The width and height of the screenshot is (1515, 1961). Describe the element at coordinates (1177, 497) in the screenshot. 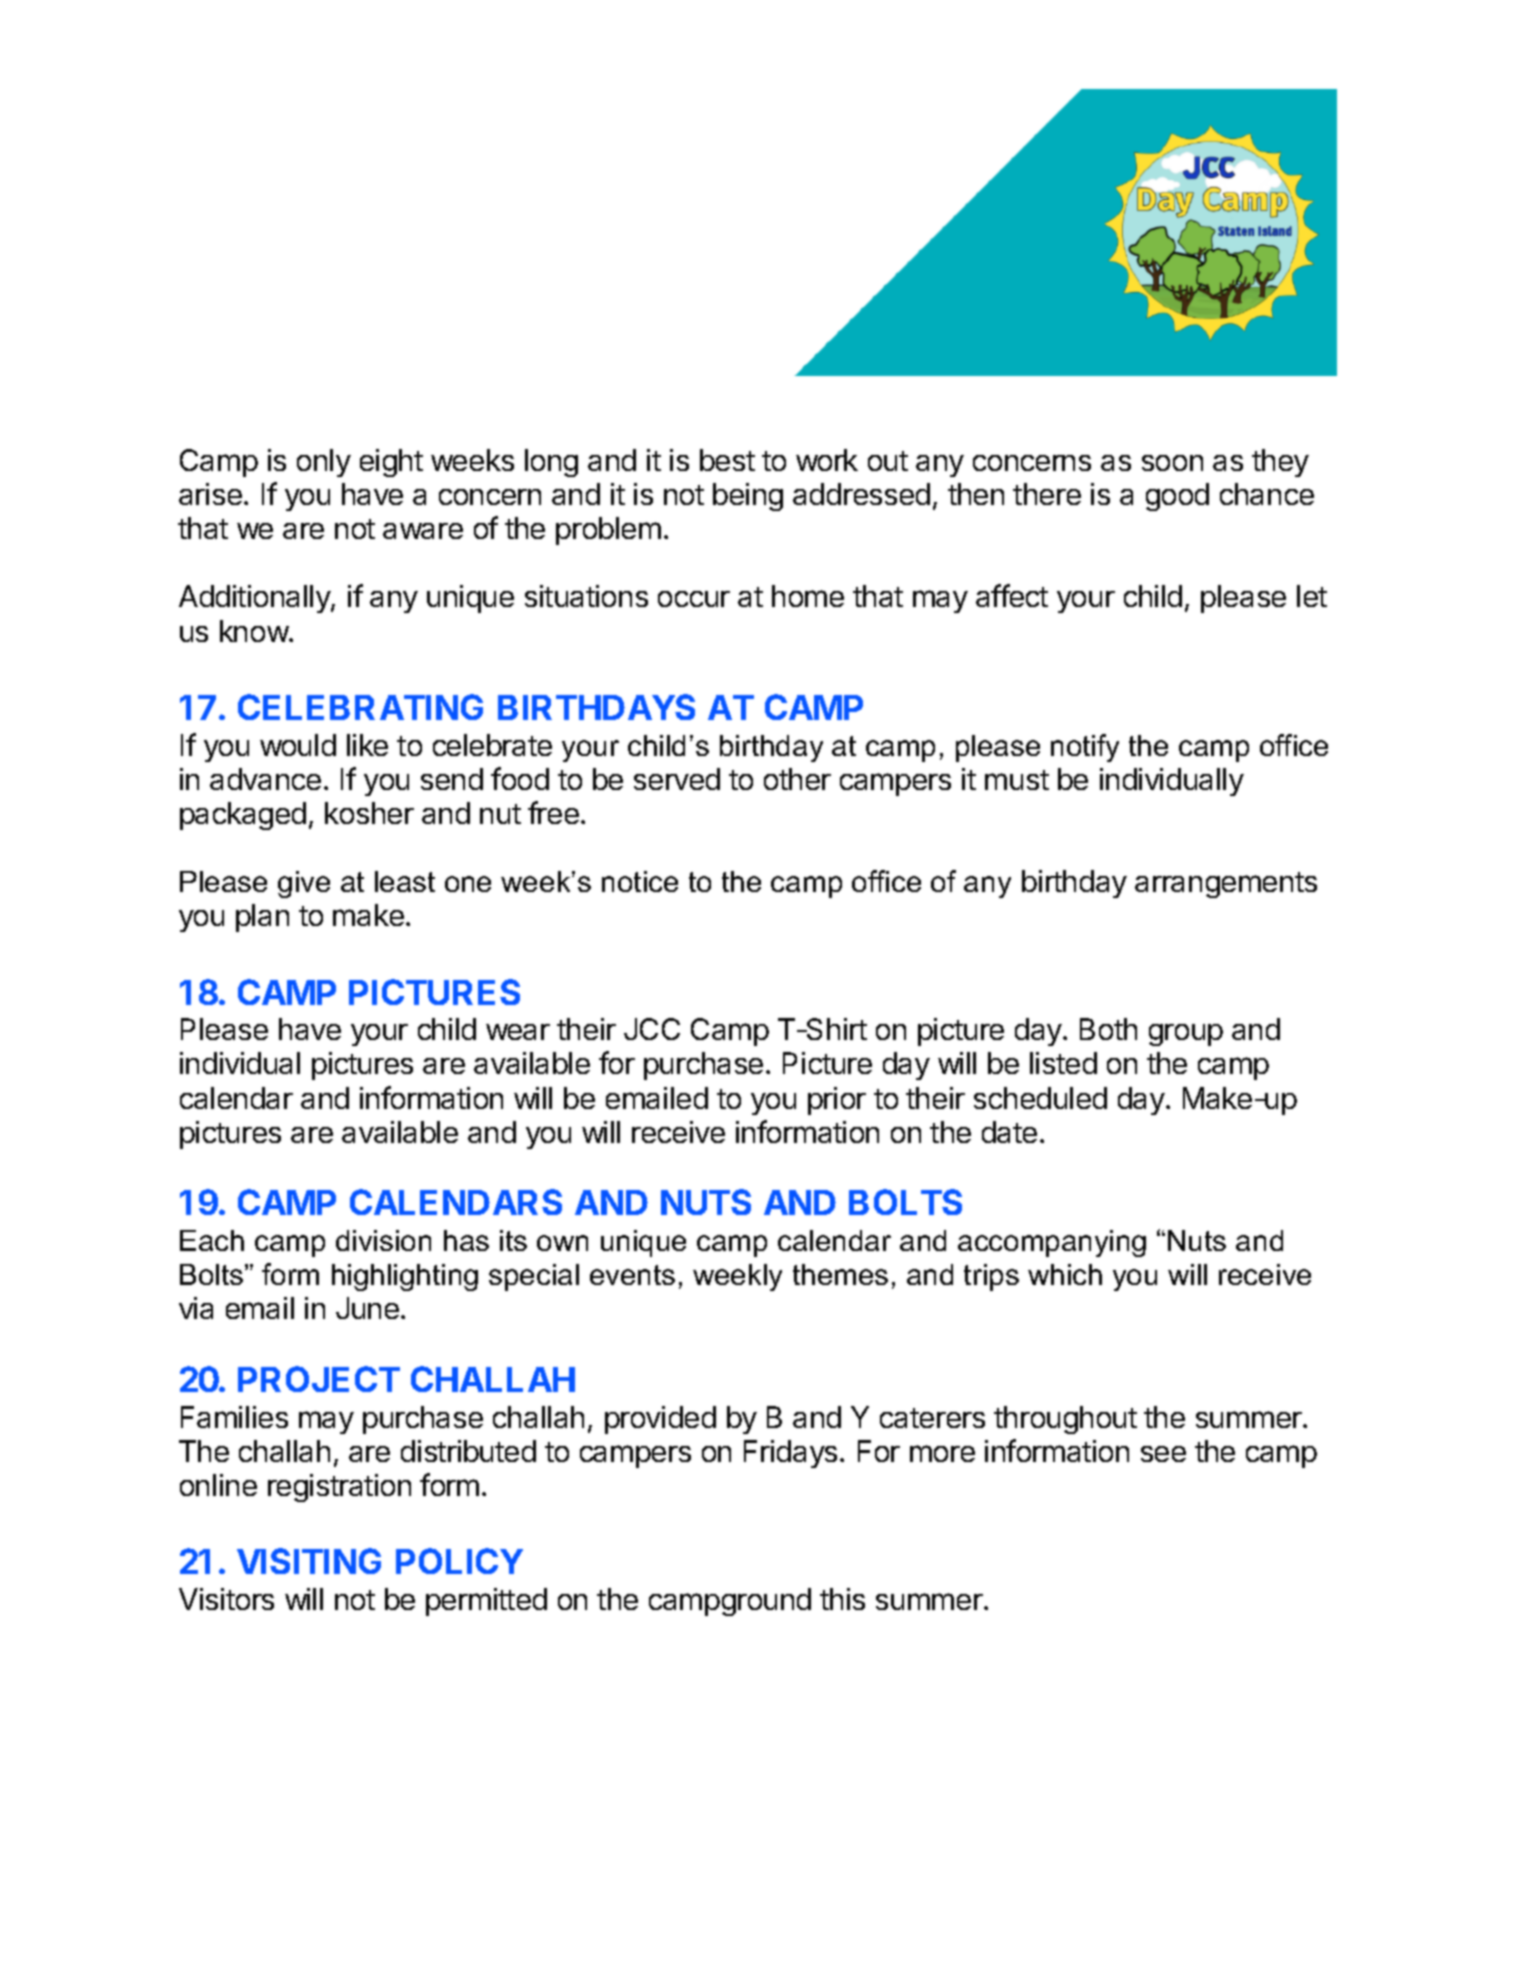

I see `good` at that location.
